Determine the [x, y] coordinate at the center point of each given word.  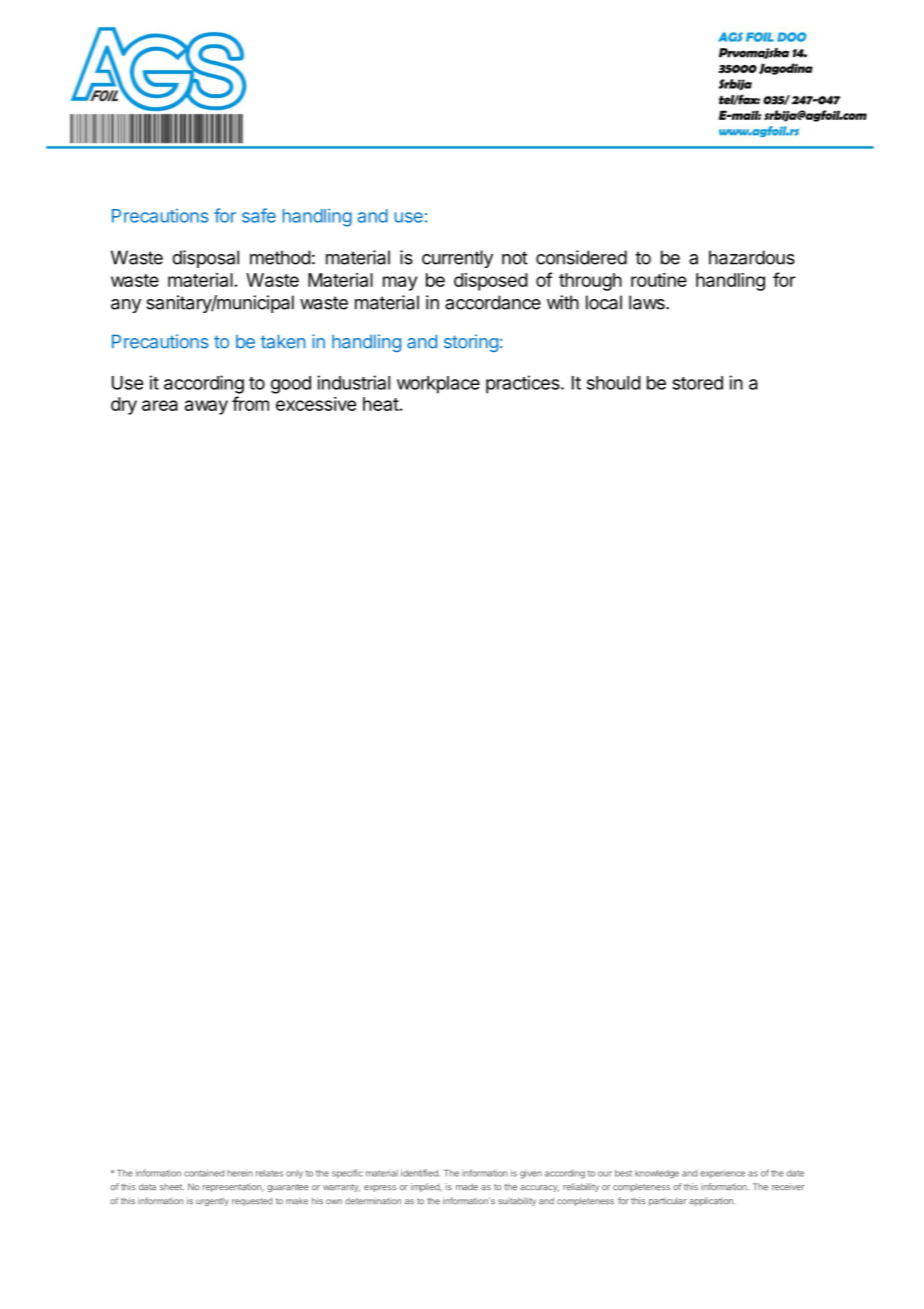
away [206, 407]
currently [457, 259]
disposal [205, 259]
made [467, 1186]
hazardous [752, 257]
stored [697, 383]
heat [381, 404]
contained [204, 1173]
